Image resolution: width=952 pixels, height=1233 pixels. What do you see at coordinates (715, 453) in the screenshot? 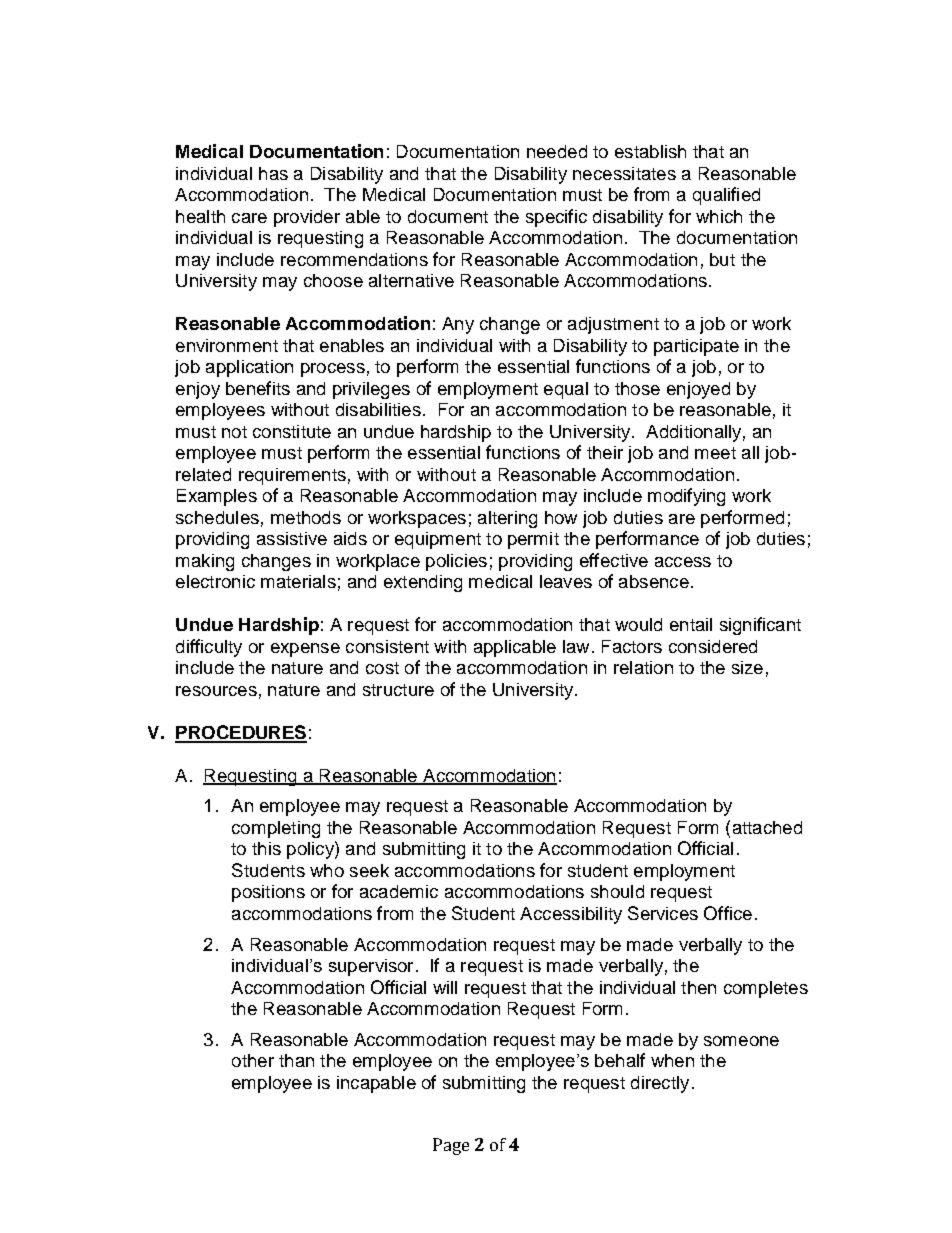
I see `meet` at bounding box center [715, 453].
